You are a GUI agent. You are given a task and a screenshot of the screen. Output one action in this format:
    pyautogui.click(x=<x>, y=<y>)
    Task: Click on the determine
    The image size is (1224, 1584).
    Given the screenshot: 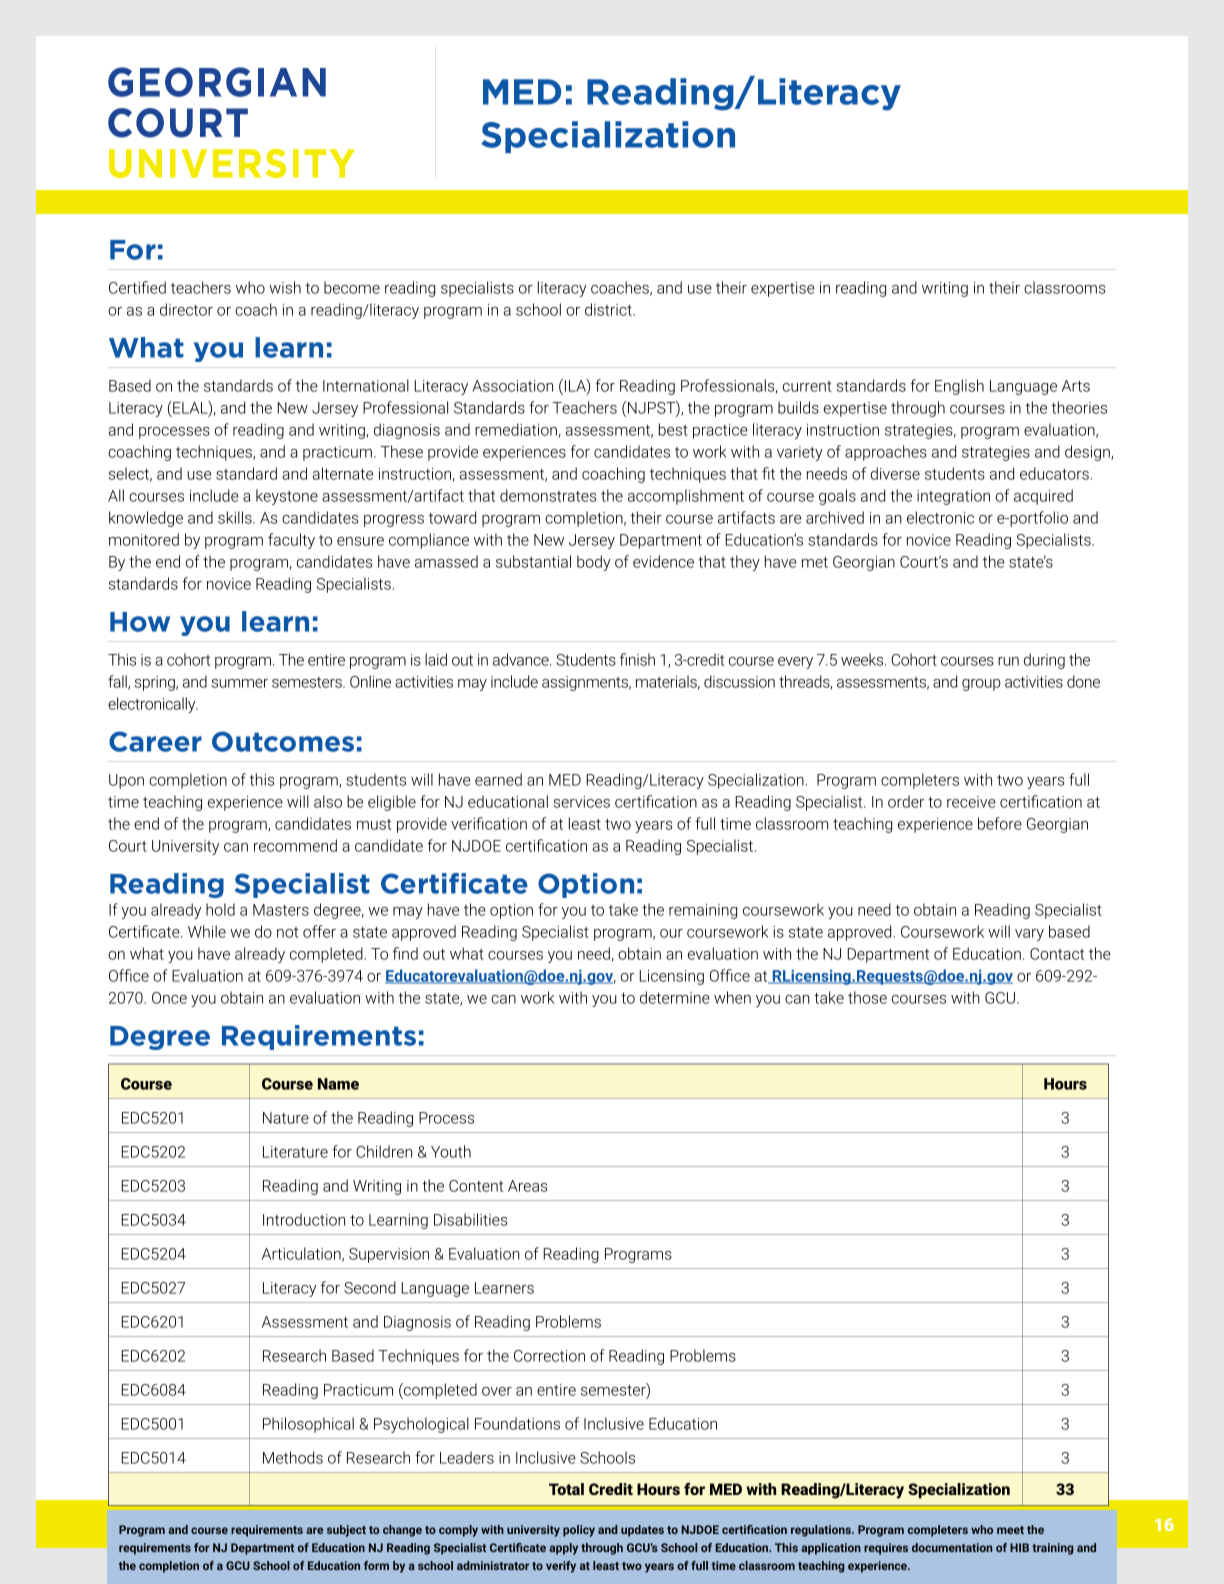 What is the action you would take?
    pyautogui.click(x=675, y=997)
